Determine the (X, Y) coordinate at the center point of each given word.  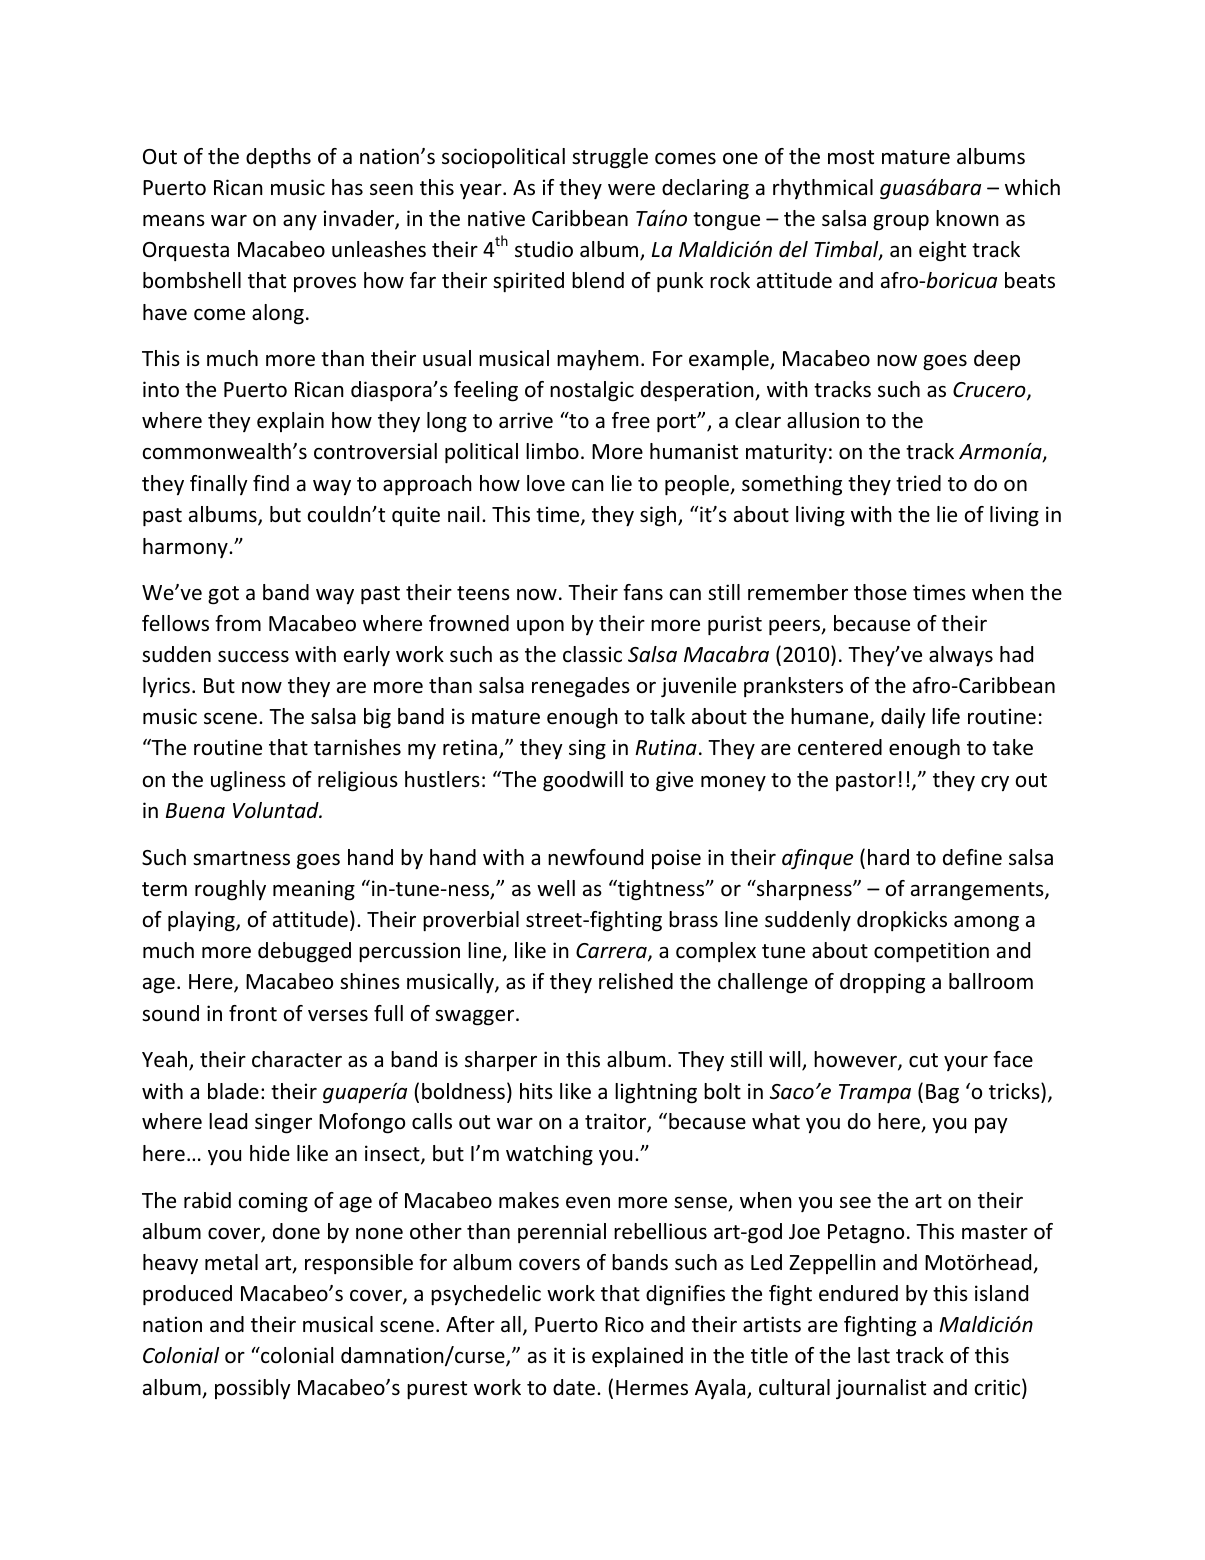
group (901, 223)
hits (536, 1091)
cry (995, 783)
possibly (253, 1389)
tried (918, 483)
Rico (624, 1324)
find (271, 483)
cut (923, 1060)
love (546, 483)
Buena (195, 811)
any (300, 222)
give (674, 781)
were (631, 190)
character (297, 1059)
